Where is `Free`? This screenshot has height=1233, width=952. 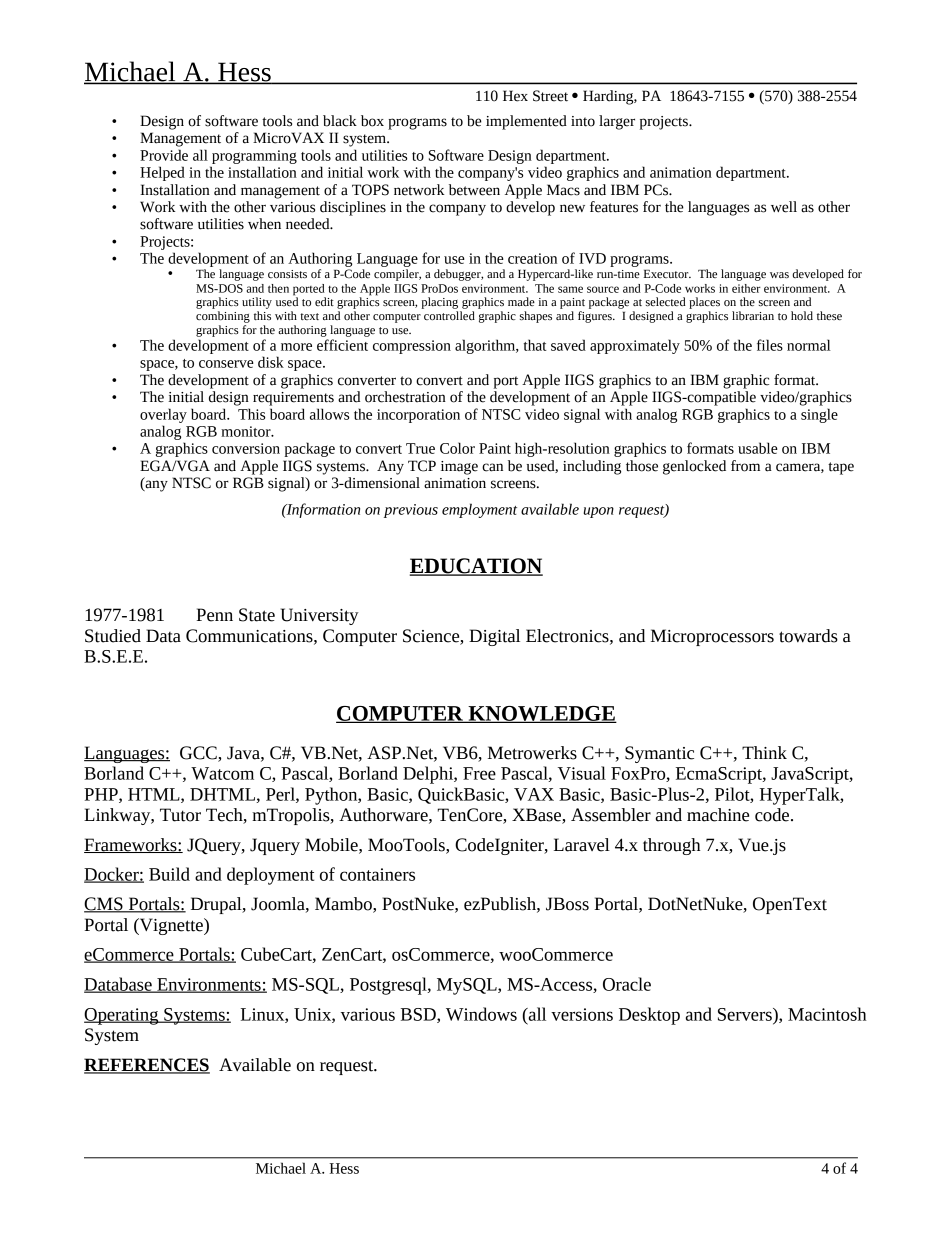 Free is located at coordinates (479, 773).
